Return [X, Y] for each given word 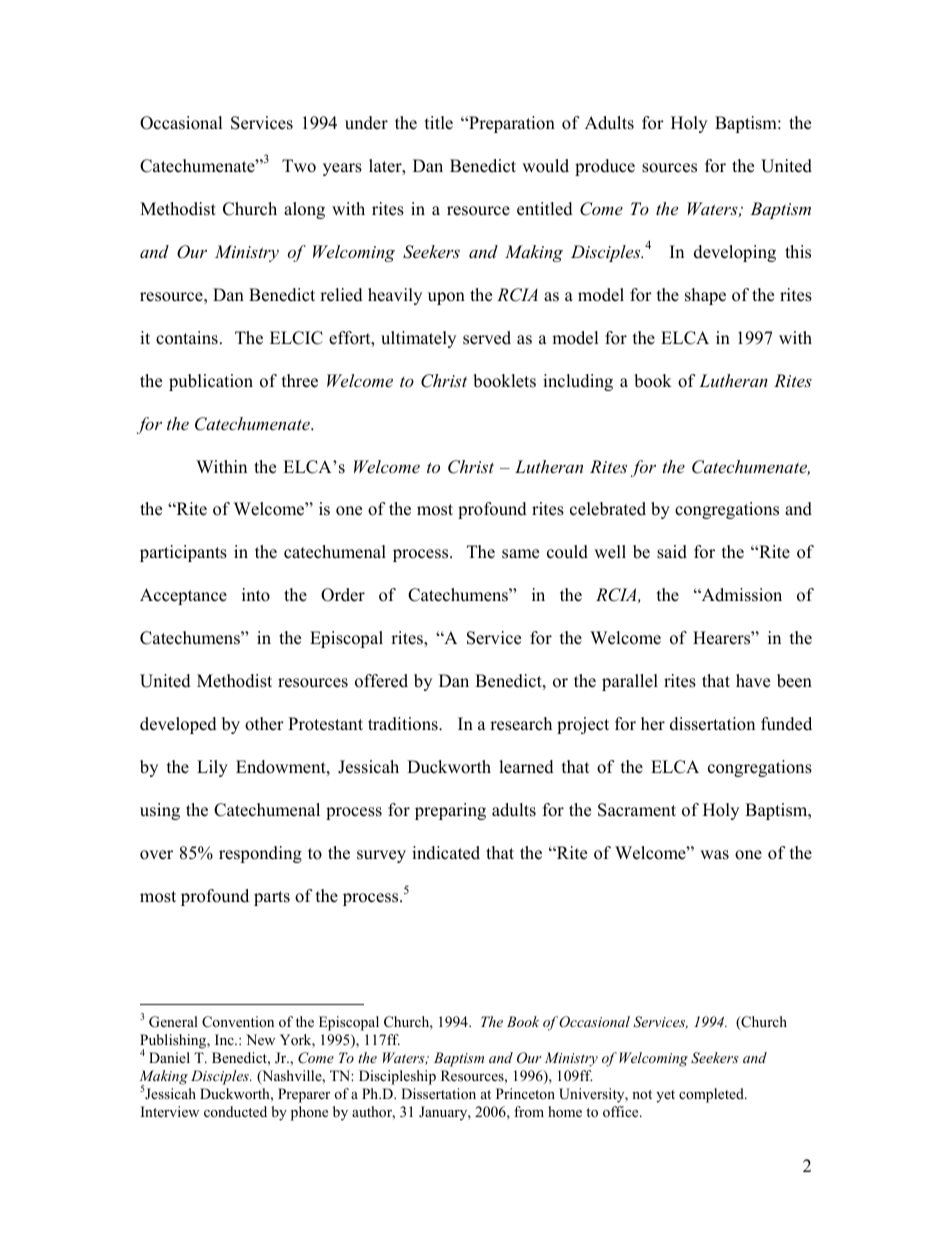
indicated [446, 853]
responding [260, 854]
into [256, 595]
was [714, 855]
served [487, 338]
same [520, 554]
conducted [235, 1111]
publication [211, 382]
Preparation [511, 124]
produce [605, 167]
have [753, 681]
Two [299, 166]
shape [705, 296]
